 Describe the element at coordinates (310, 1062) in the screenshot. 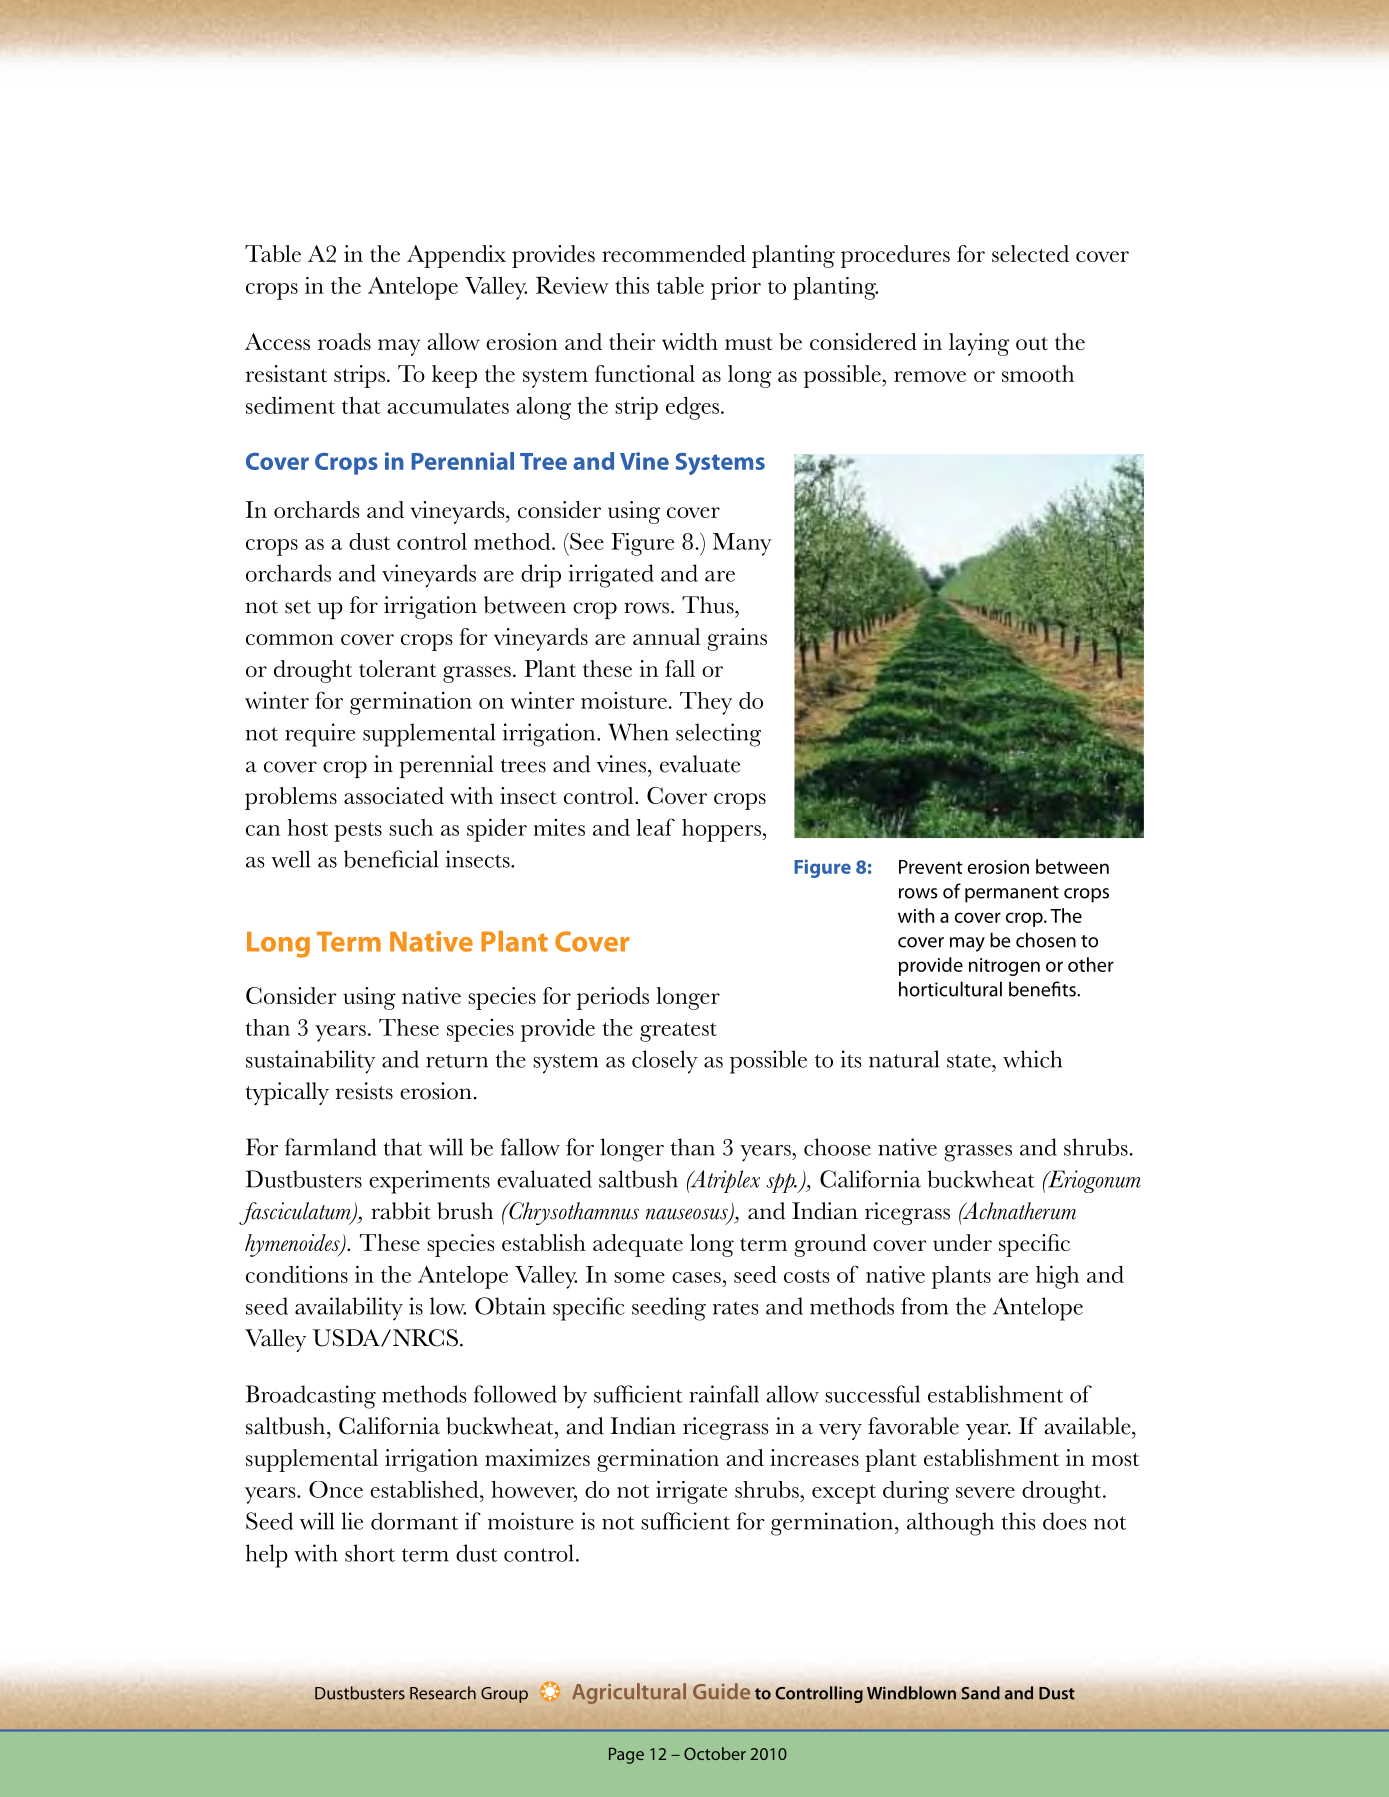

I see `sustainability` at that location.
